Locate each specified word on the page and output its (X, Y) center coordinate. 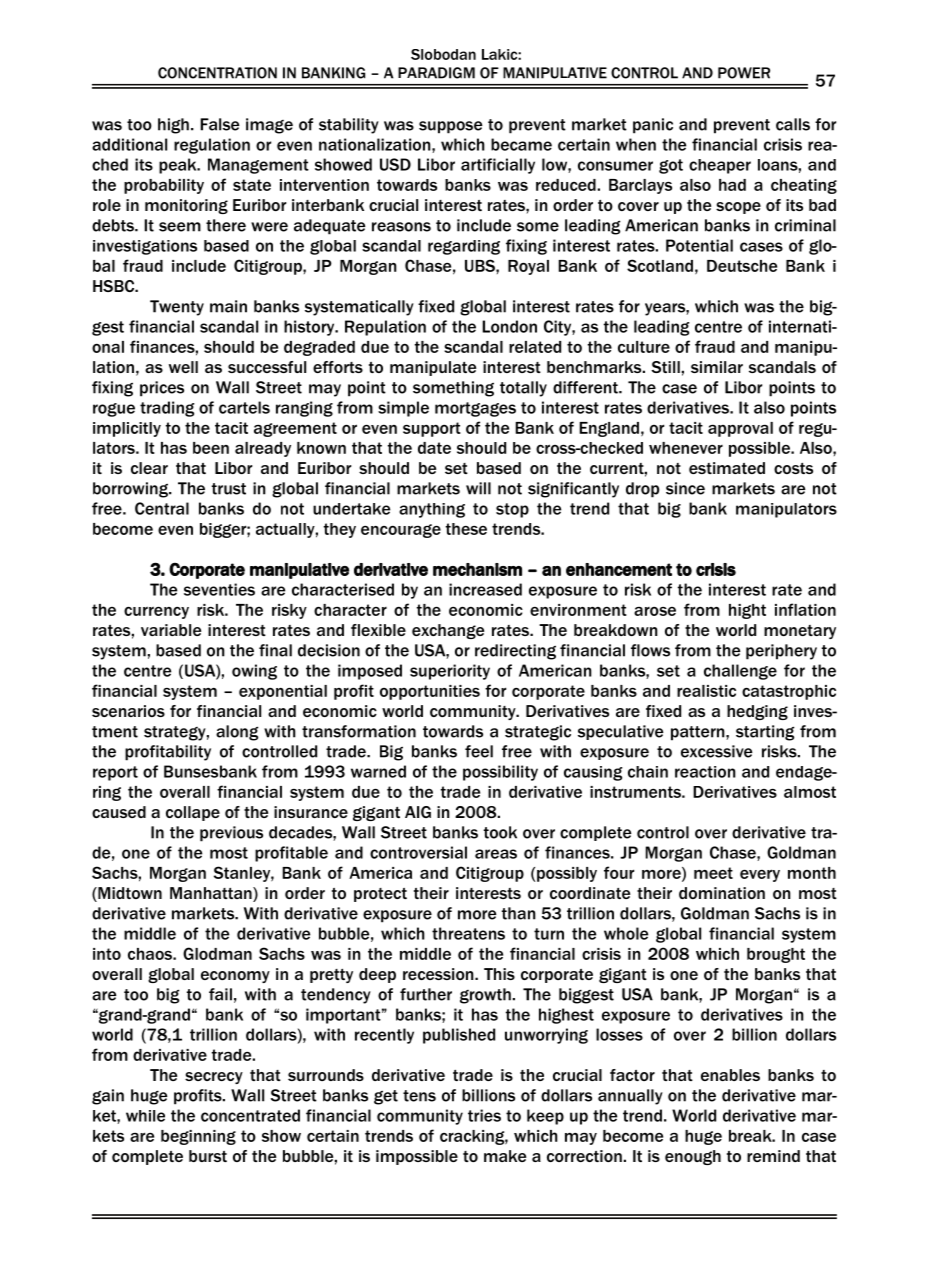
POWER (744, 73)
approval (740, 429)
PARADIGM (436, 73)
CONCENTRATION (217, 73)
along (237, 733)
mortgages (475, 409)
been (211, 448)
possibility (500, 773)
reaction (705, 772)
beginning (198, 1137)
